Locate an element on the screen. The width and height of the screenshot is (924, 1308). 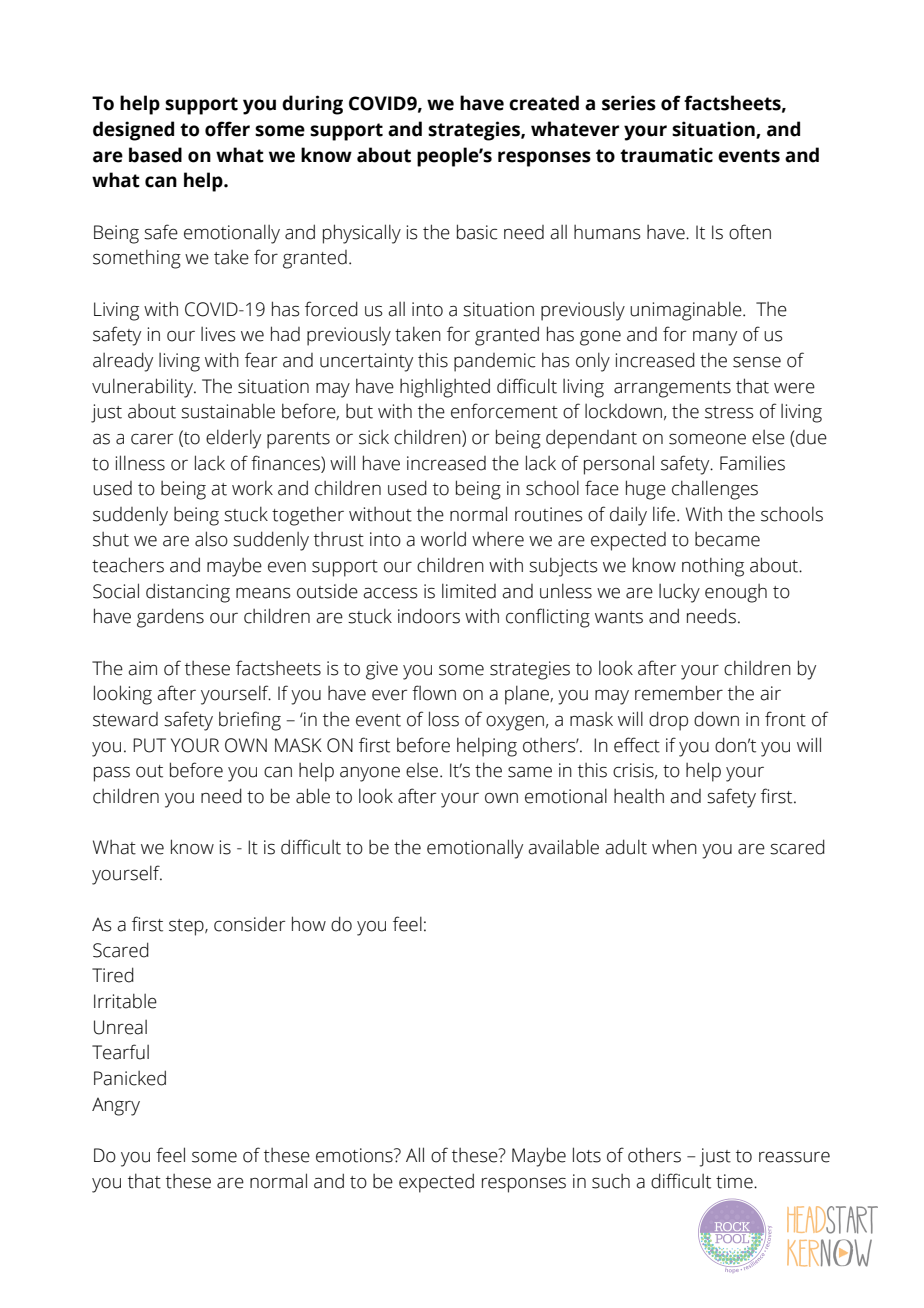
loss is located at coordinates (444, 719).
